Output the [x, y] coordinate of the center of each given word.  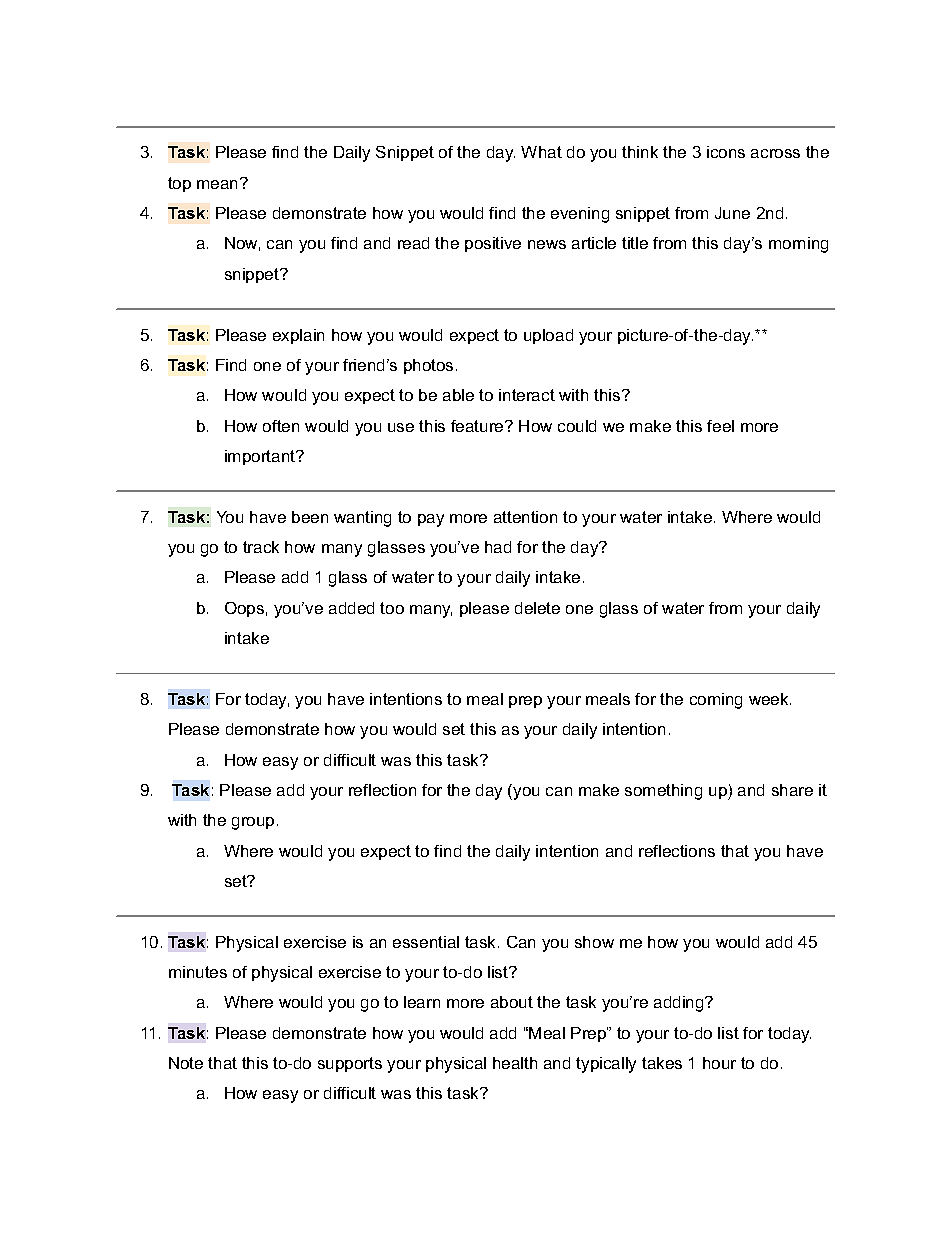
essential [426, 942]
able [458, 395]
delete [537, 608]
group [253, 823]
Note [186, 1063]
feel [720, 426]
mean [219, 183]
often [281, 426]
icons [726, 152]
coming [716, 701]
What [541, 152]
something [663, 792]
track [261, 547]
